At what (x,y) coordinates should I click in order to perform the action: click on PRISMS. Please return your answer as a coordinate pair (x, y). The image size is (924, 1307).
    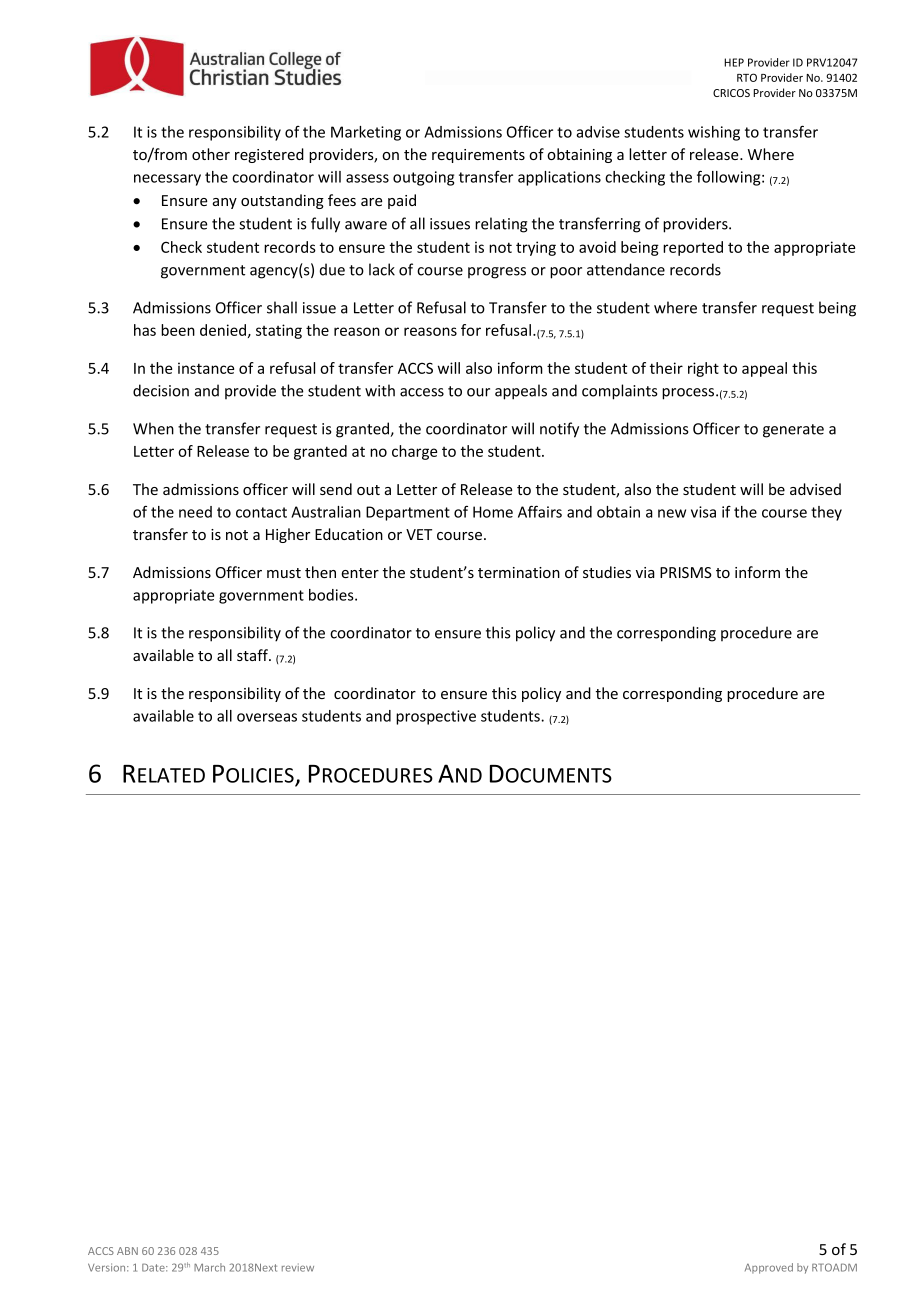
    Looking at the image, I should click on (686, 572).
